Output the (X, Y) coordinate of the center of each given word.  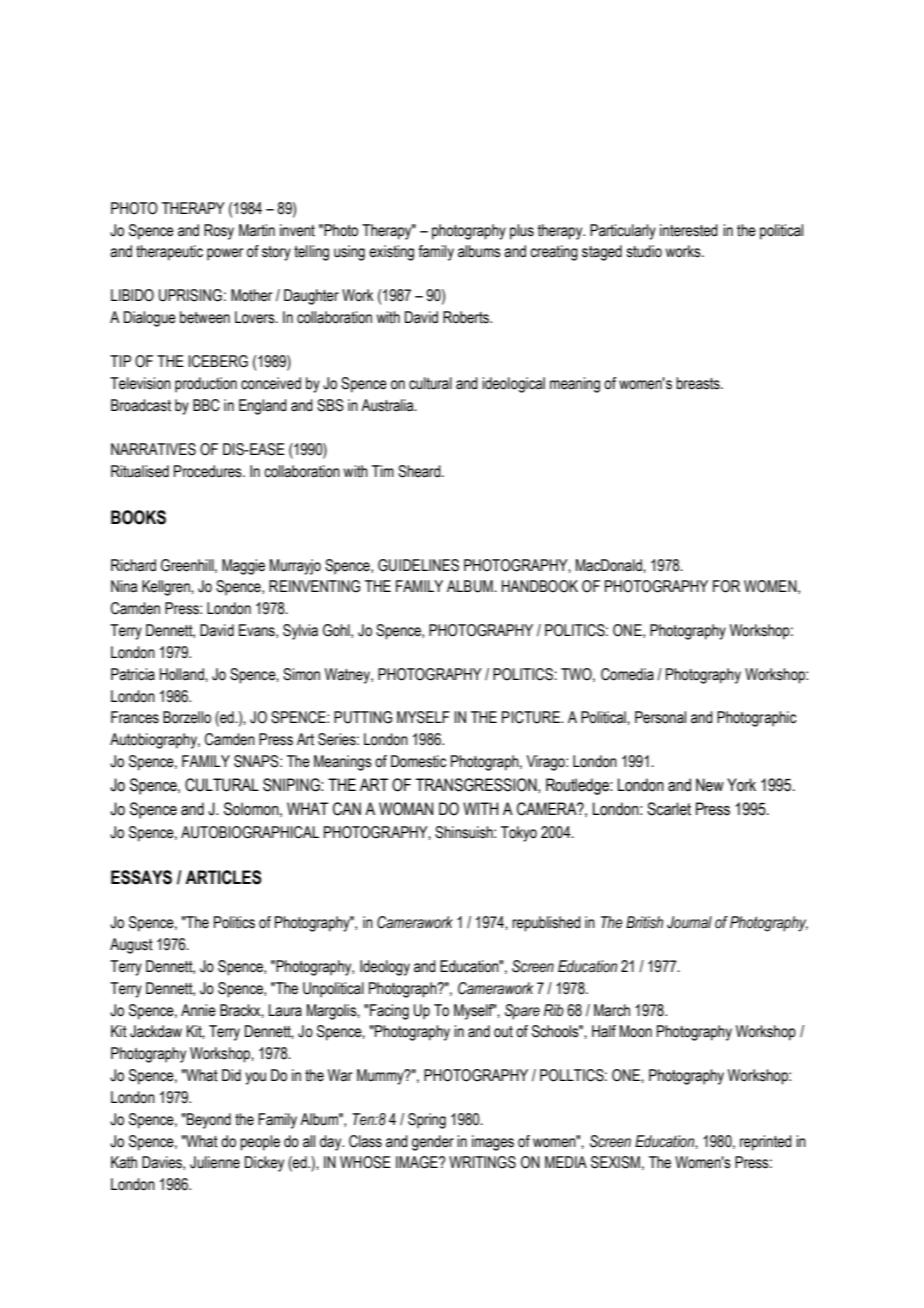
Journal (689, 922)
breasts (699, 383)
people (260, 1143)
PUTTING (363, 717)
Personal (660, 717)
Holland (183, 674)
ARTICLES (223, 877)
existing (391, 253)
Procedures (209, 471)
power (225, 254)
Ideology (385, 968)
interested (689, 230)
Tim (383, 471)
